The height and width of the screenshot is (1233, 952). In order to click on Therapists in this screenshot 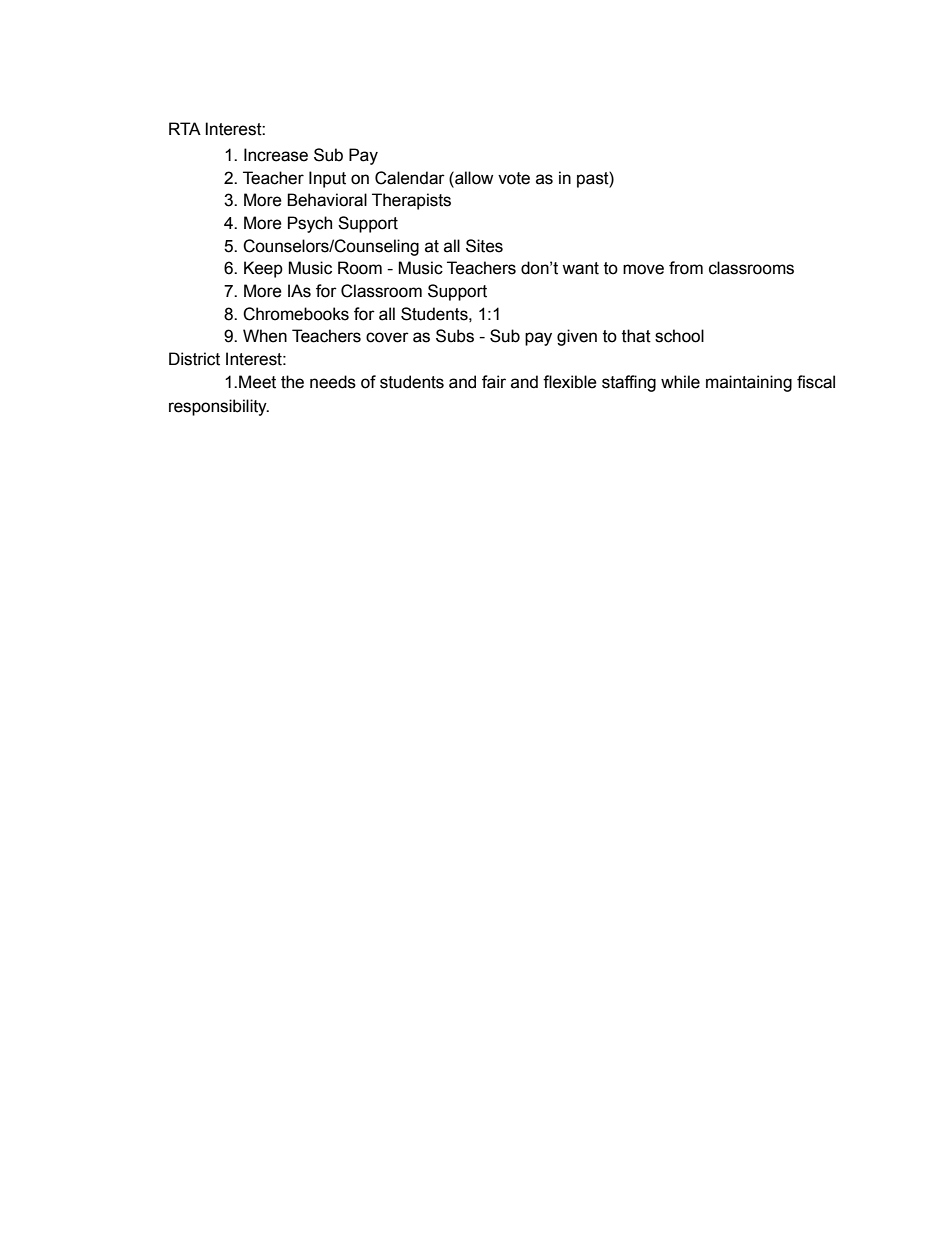, I will do `click(411, 201)`.
